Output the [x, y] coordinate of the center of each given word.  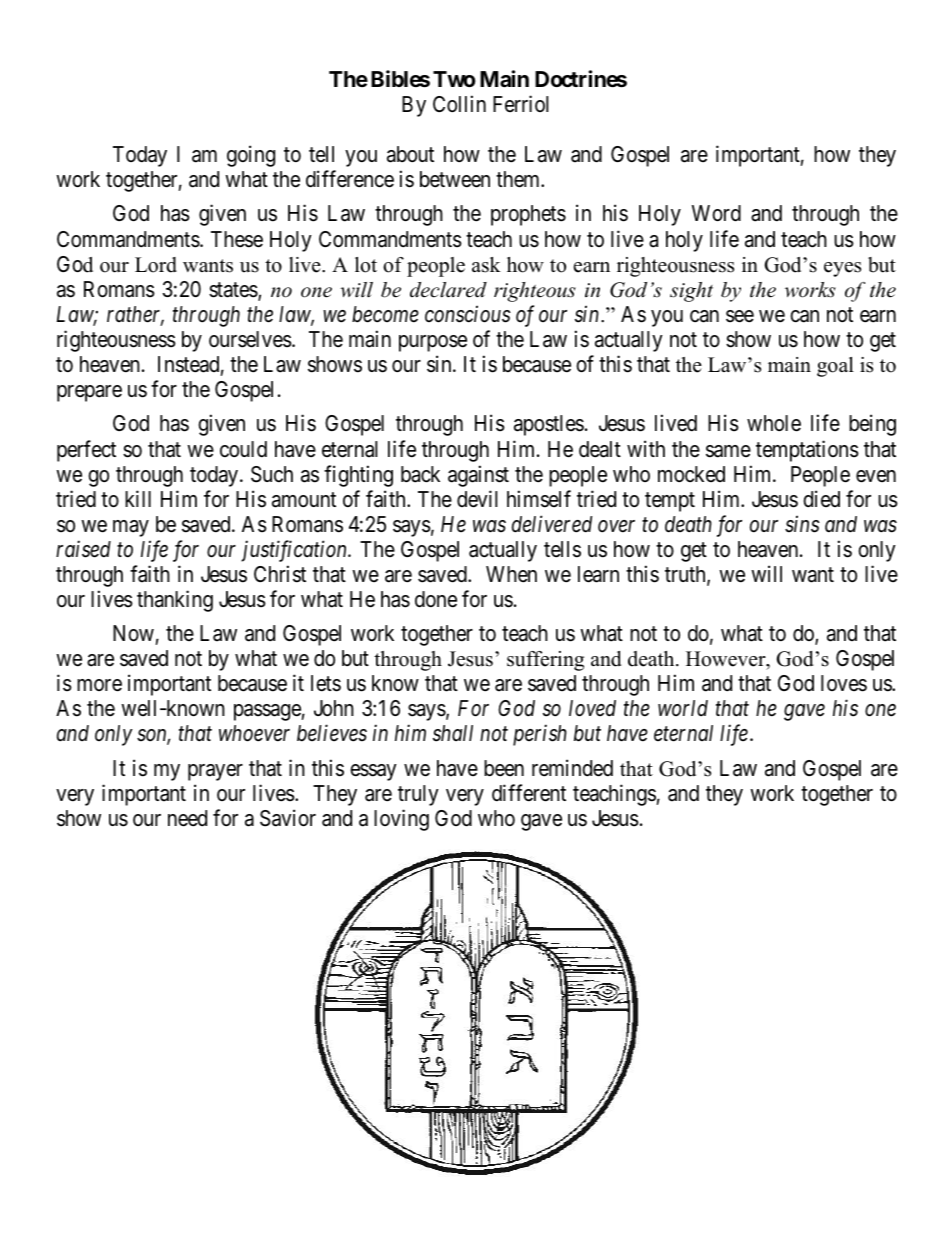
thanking [175, 601]
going [251, 156]
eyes [842, 269]
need [187, 818]
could [243, 449]
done [436, 599]
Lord [156, 265]
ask [486, 265]
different [529, 793]
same [728, 451]
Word [716, 213]
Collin [459, 104]
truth [686, 575]
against [478, 476]
